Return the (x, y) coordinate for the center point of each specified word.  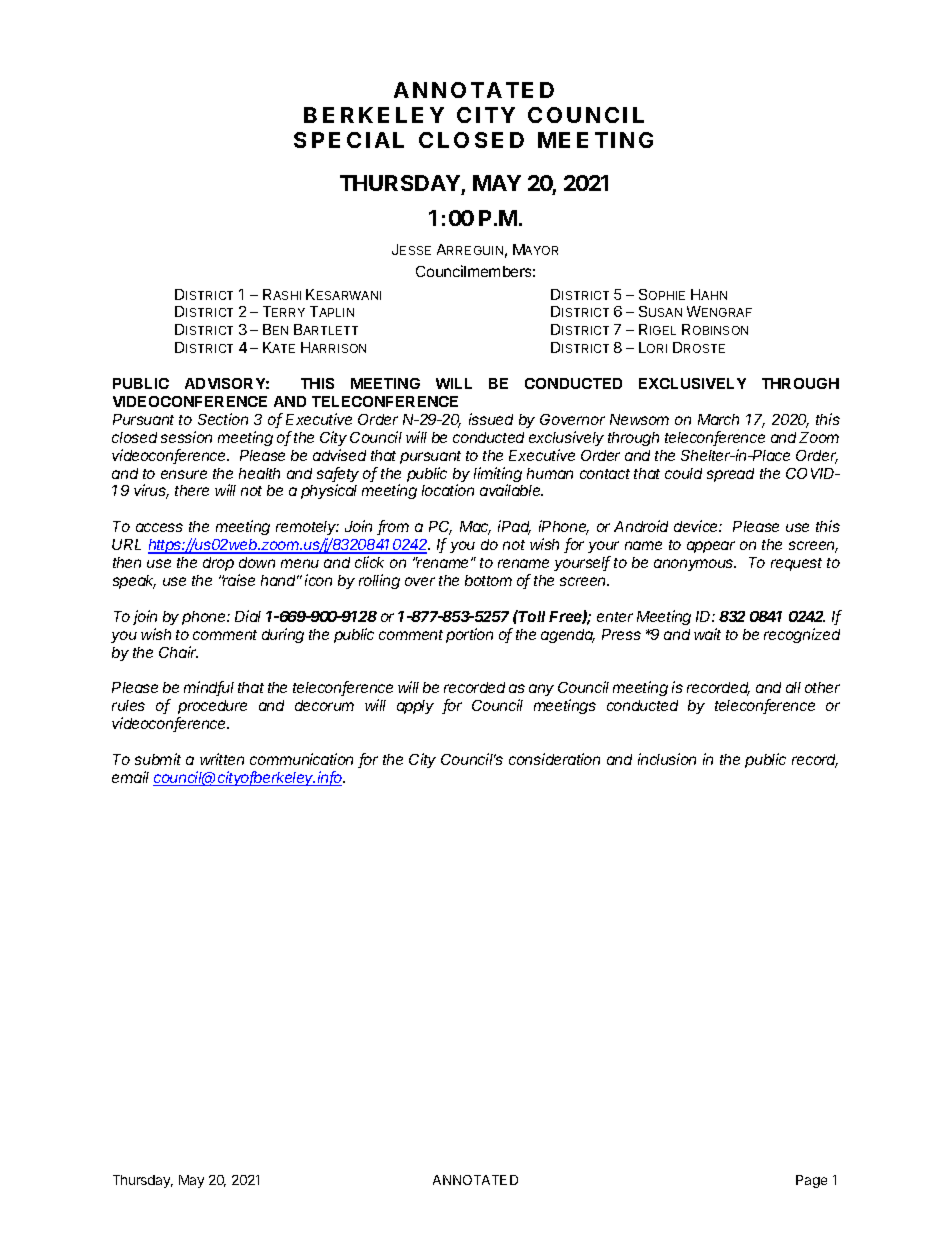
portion (469, 635)
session (186, 437)
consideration (554, 759)
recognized (802, 635)
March (718, 419)
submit (158, 759)
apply (415, 707)
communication (301, 759)
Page (811, 1181)
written (222, 759)
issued (491, 419)
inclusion (667, 759)
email (130, 777)
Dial (248, 616)
